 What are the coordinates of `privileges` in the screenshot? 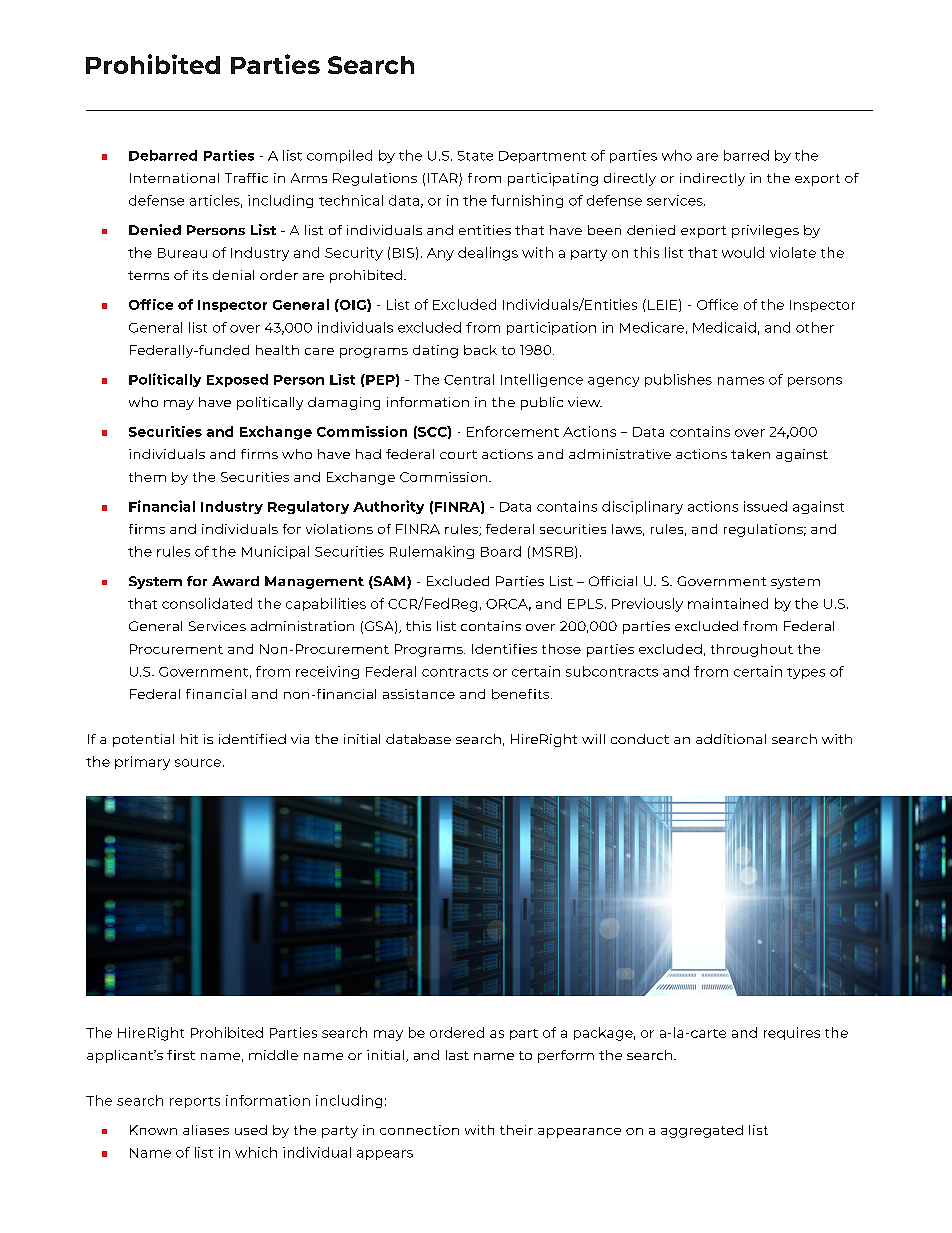 It's located at (765, 231).
